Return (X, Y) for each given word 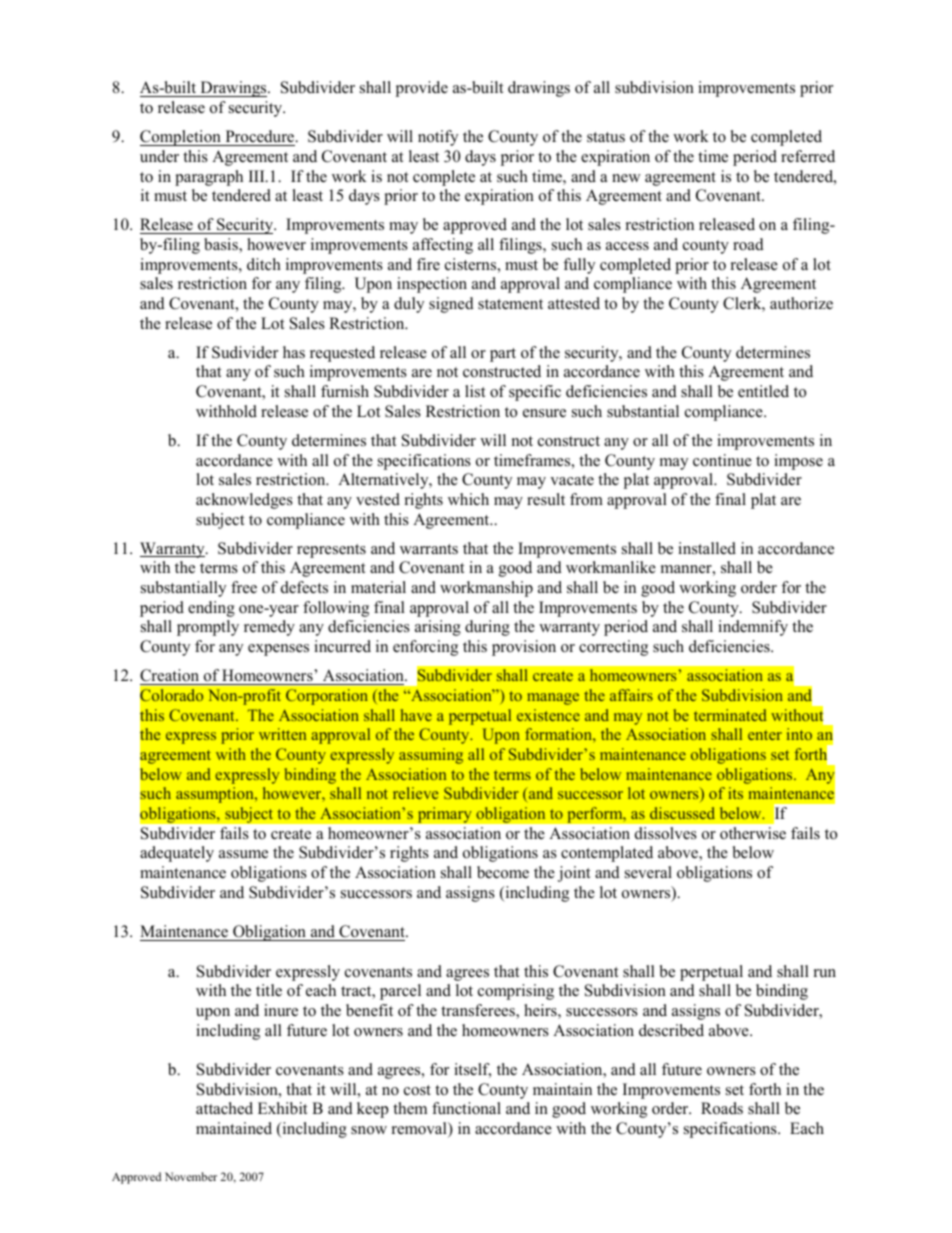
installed (707, 548)
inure (281, 1010)
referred (808, 156)
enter (765, 735)
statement (510, 304)
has (294, 352)
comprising (516, 992)
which (468, 499)
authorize (801, 303)
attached (224, 1108)
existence (548, 715)
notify (438, 138)
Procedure (261, 136)
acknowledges (244, 501)
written (282, 734)
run (825, 973)
